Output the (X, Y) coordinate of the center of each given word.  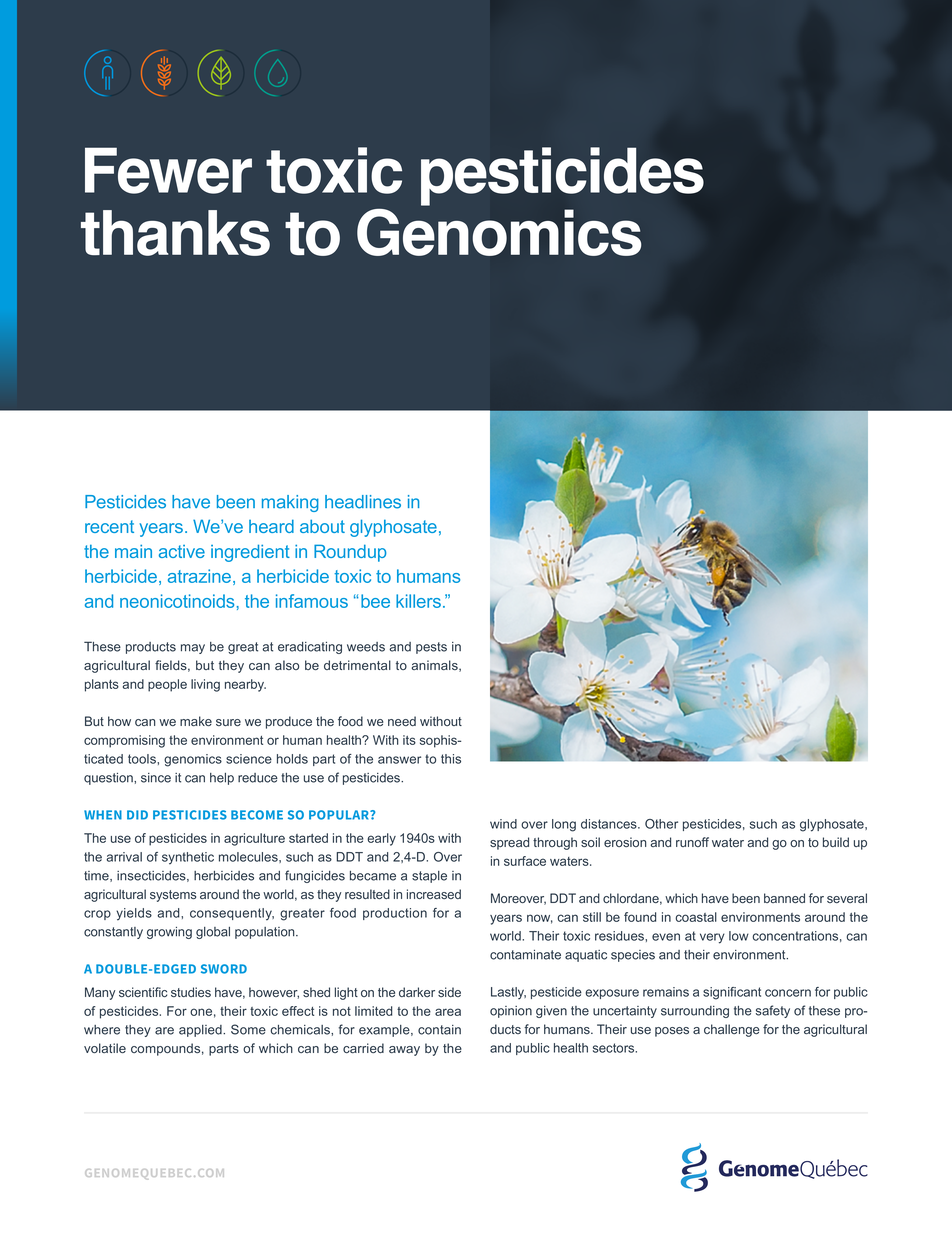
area (448, 1012)
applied (201, 1031)
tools (143, 759)
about (322, 526)
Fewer (168, 170)
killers (418, 601)
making (290, 503)
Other (661, 824)
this (451, 759)
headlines (363, 502)
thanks (175, 233)
